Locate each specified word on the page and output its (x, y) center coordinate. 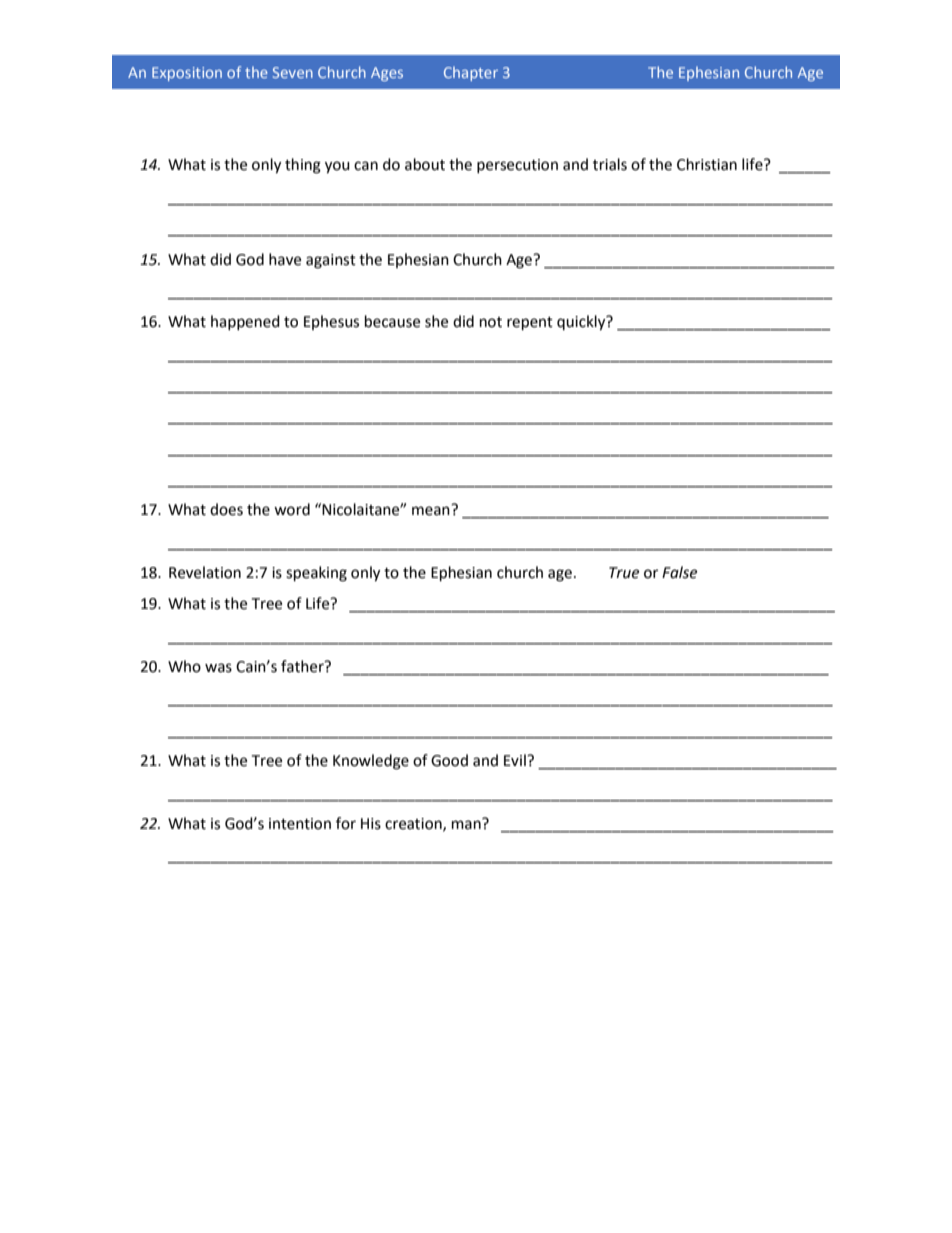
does (226, 509)
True (624, 573)
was (218, 668)
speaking (316, 574)
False (679, 572)
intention (300, 824)
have (285, 259)
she (436, 321)
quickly (582, 323)
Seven (293, 72)
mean (431, 511)
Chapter (471, 73)
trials (610, 164)
